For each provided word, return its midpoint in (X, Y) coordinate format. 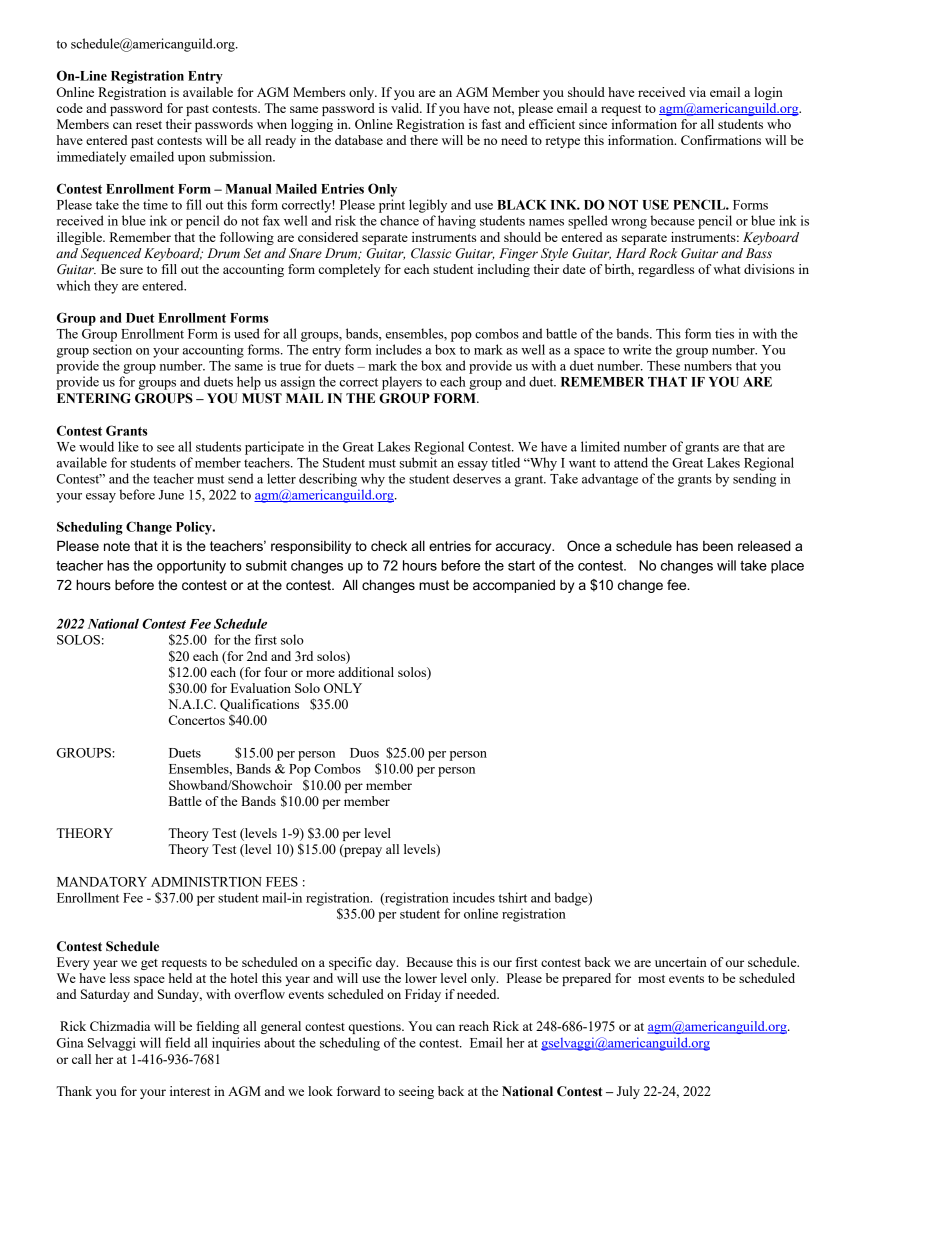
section (112, 349)
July (628, 1092)
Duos (364, 753)
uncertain (681, 962)
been (718, 546)
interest (190, 1091)
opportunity (191, 567)
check (389, 546)
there (424, 140)
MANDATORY (102, 882)
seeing (416, 1092)
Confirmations (721, 140)
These (663, 365)
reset (149, 125)
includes (399, 349)
